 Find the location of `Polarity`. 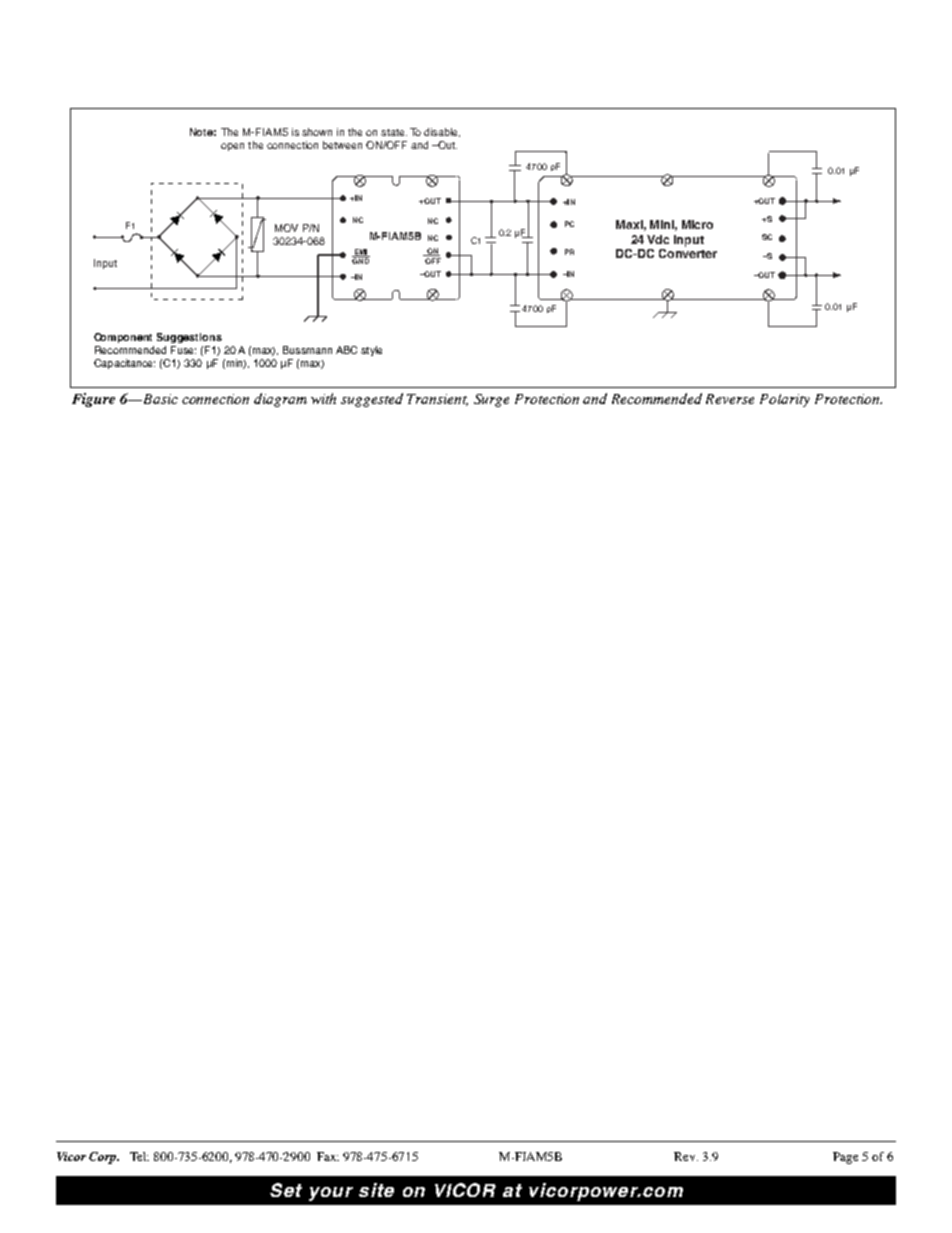

Polarity is located at coordinates (785, 400).
